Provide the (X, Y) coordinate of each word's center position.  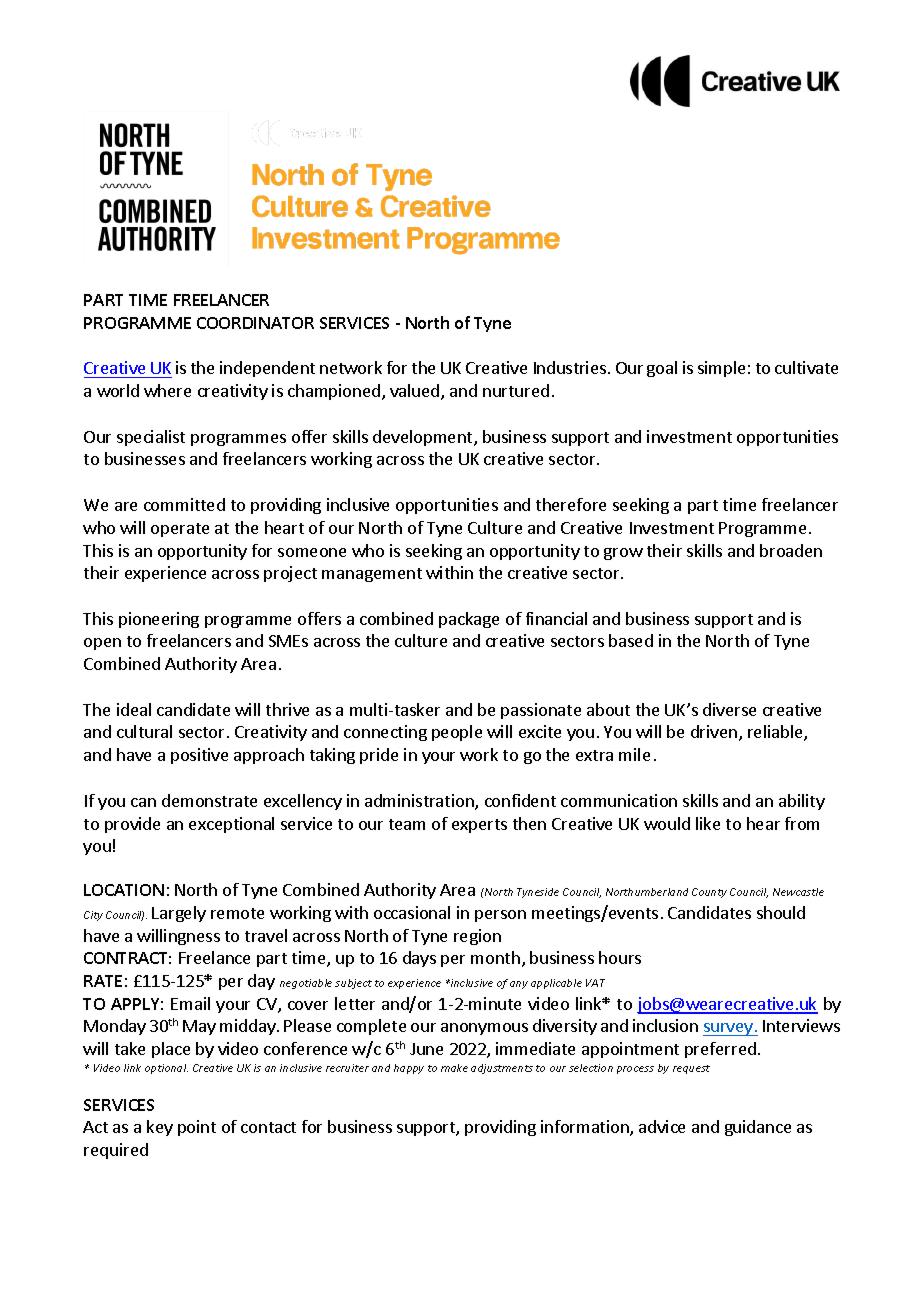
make (454, 1068)
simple (721, 369)
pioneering (159, 620)
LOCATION (124, 890)
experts (479, 826)
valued (416, 392)
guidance (758, 1128)
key (160, 1128)
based (631, 640)
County (709, 893)
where (167, 390)
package (469, 620)
